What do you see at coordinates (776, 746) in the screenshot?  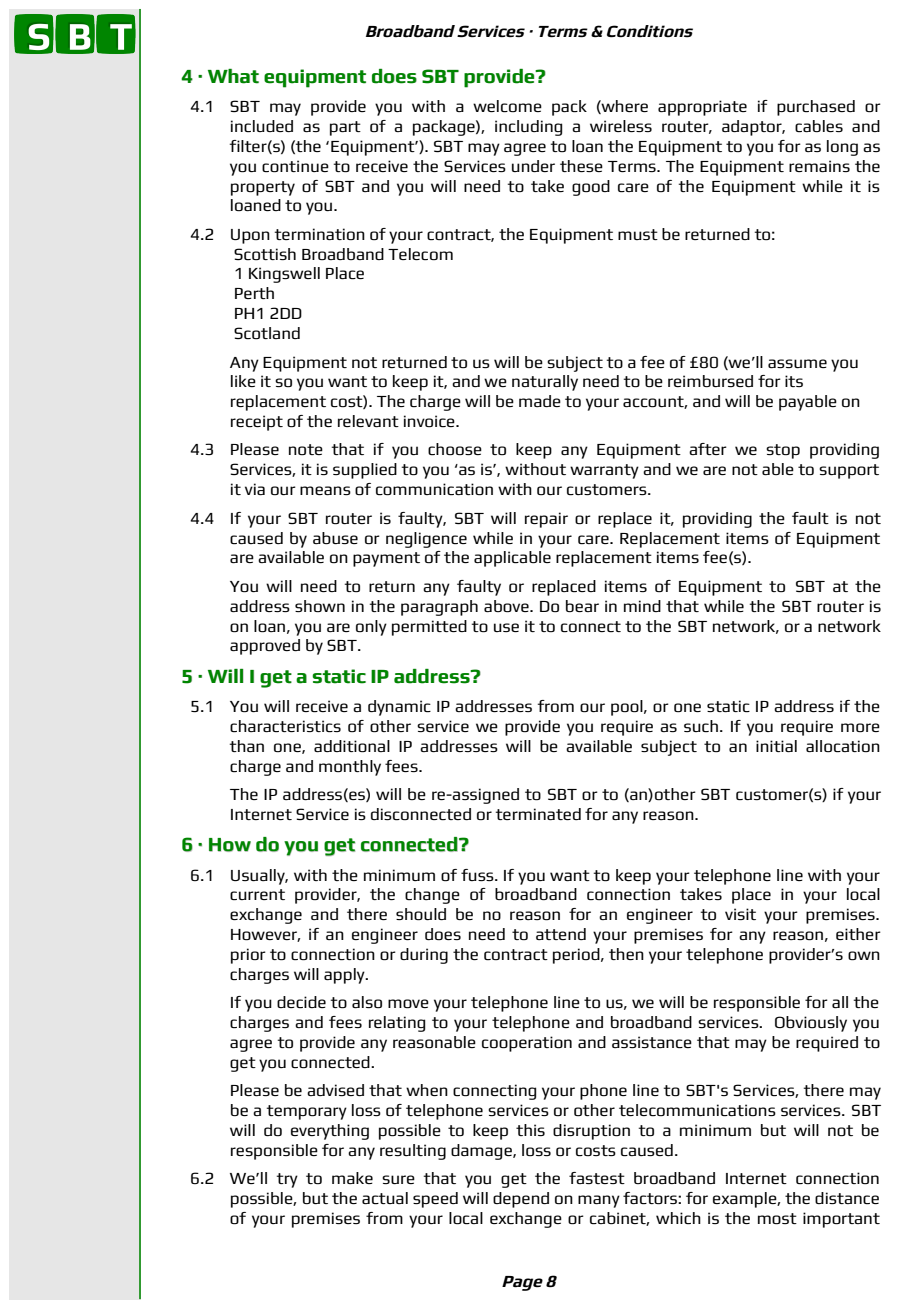 I see `initial` at bounding box center [776, 746].
